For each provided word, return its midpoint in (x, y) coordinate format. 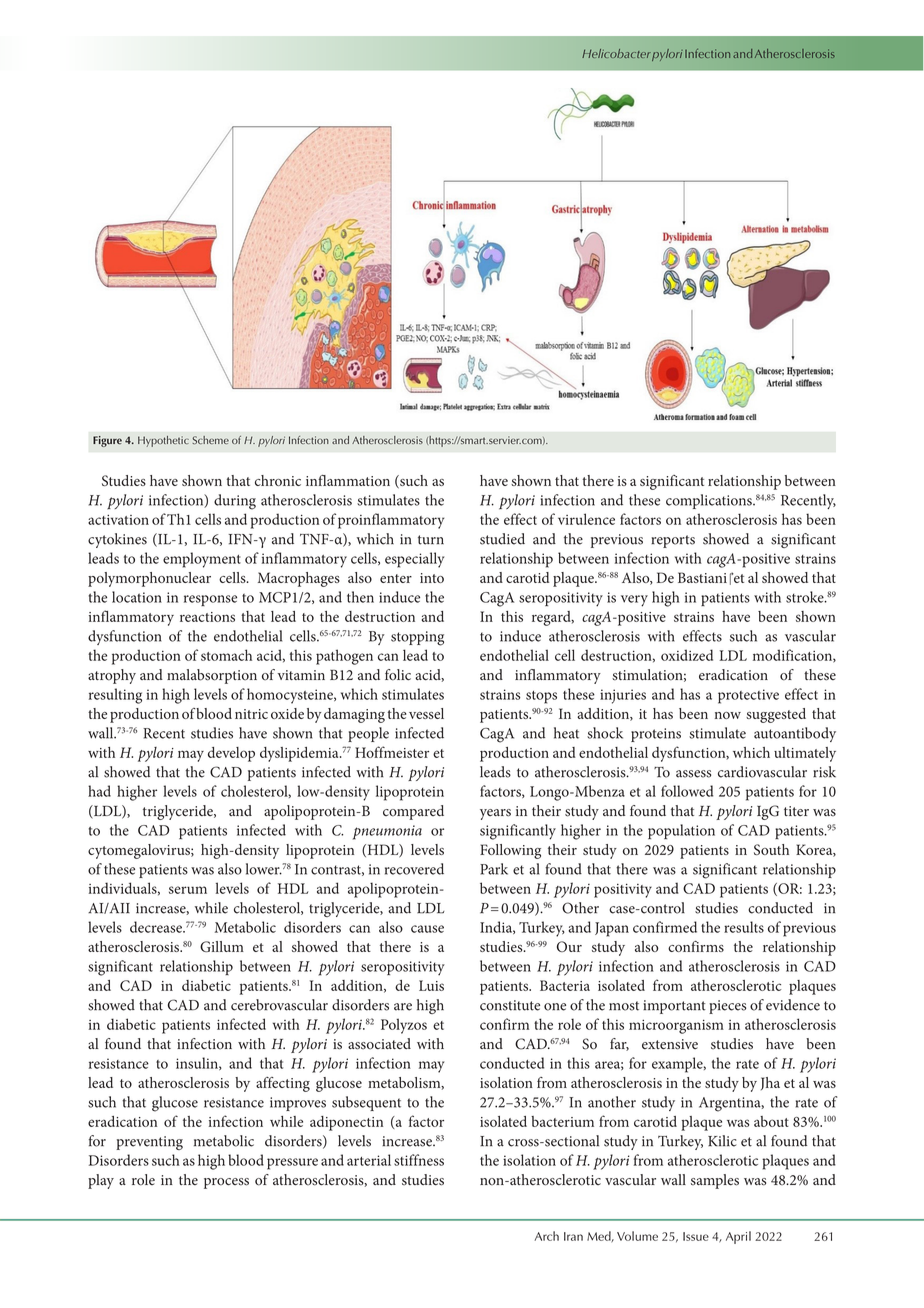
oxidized (687, 655)
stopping (417, 638)
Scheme (210, 440)
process (226, 1183)
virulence (586, 519)
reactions (207, 617)
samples (715, 1181)
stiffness (419, 1160)
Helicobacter (616, 53)
